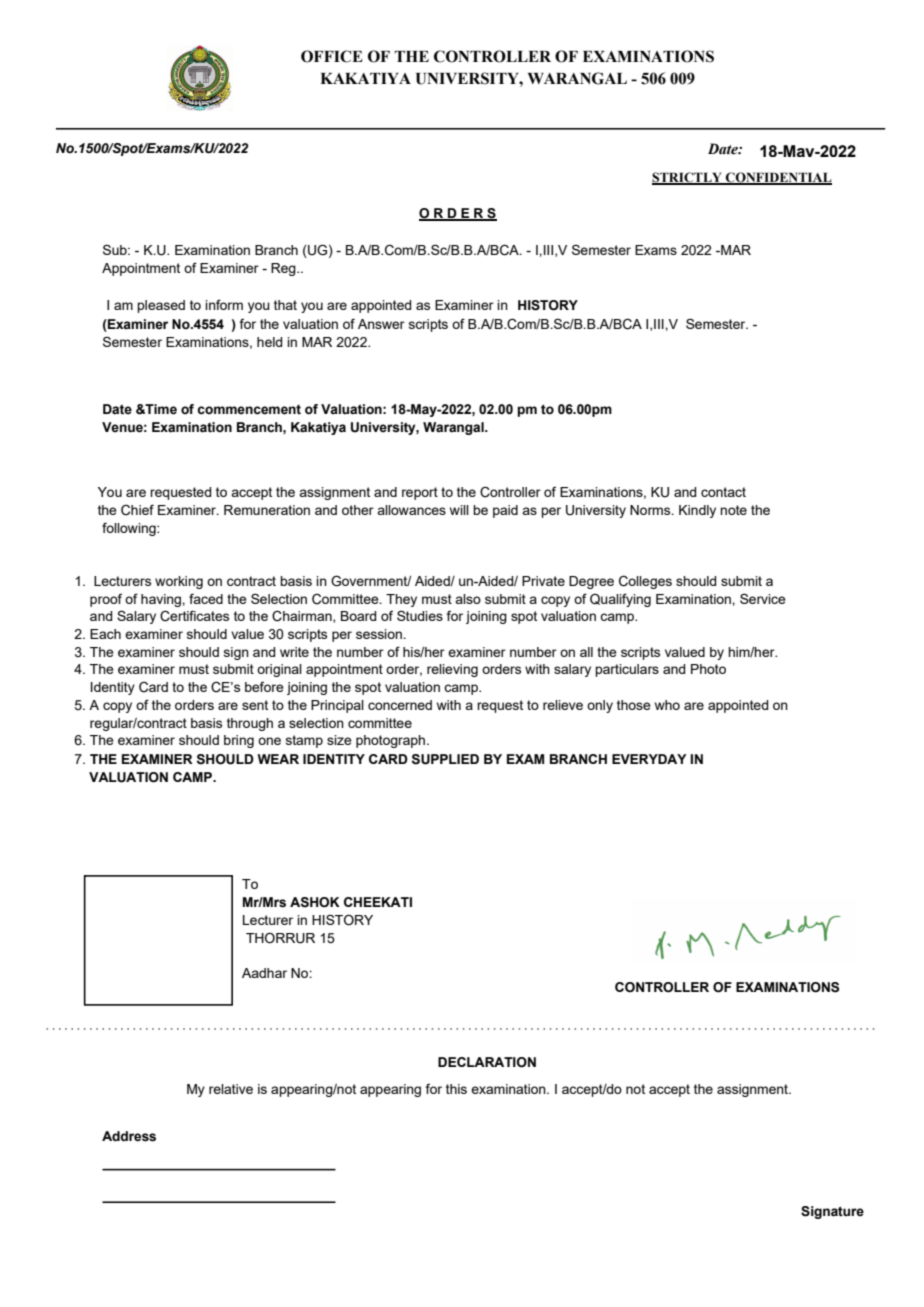  What do you see at coordinates (778, 178) in the document?
I see `CONFIDENTIAL` at bounding box center [778, 178].
